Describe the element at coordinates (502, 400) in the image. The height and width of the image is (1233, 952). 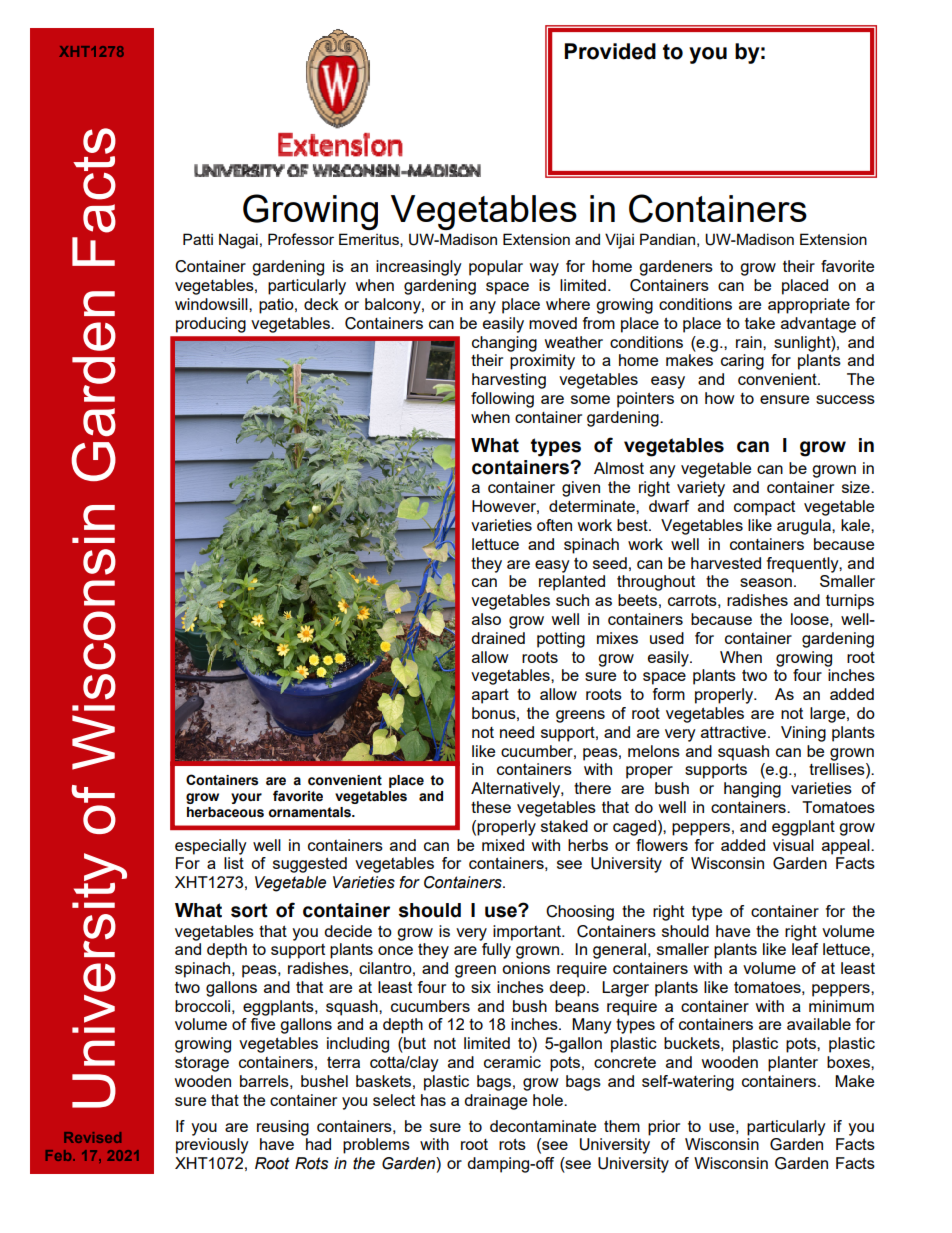
I see `following` at that location.
